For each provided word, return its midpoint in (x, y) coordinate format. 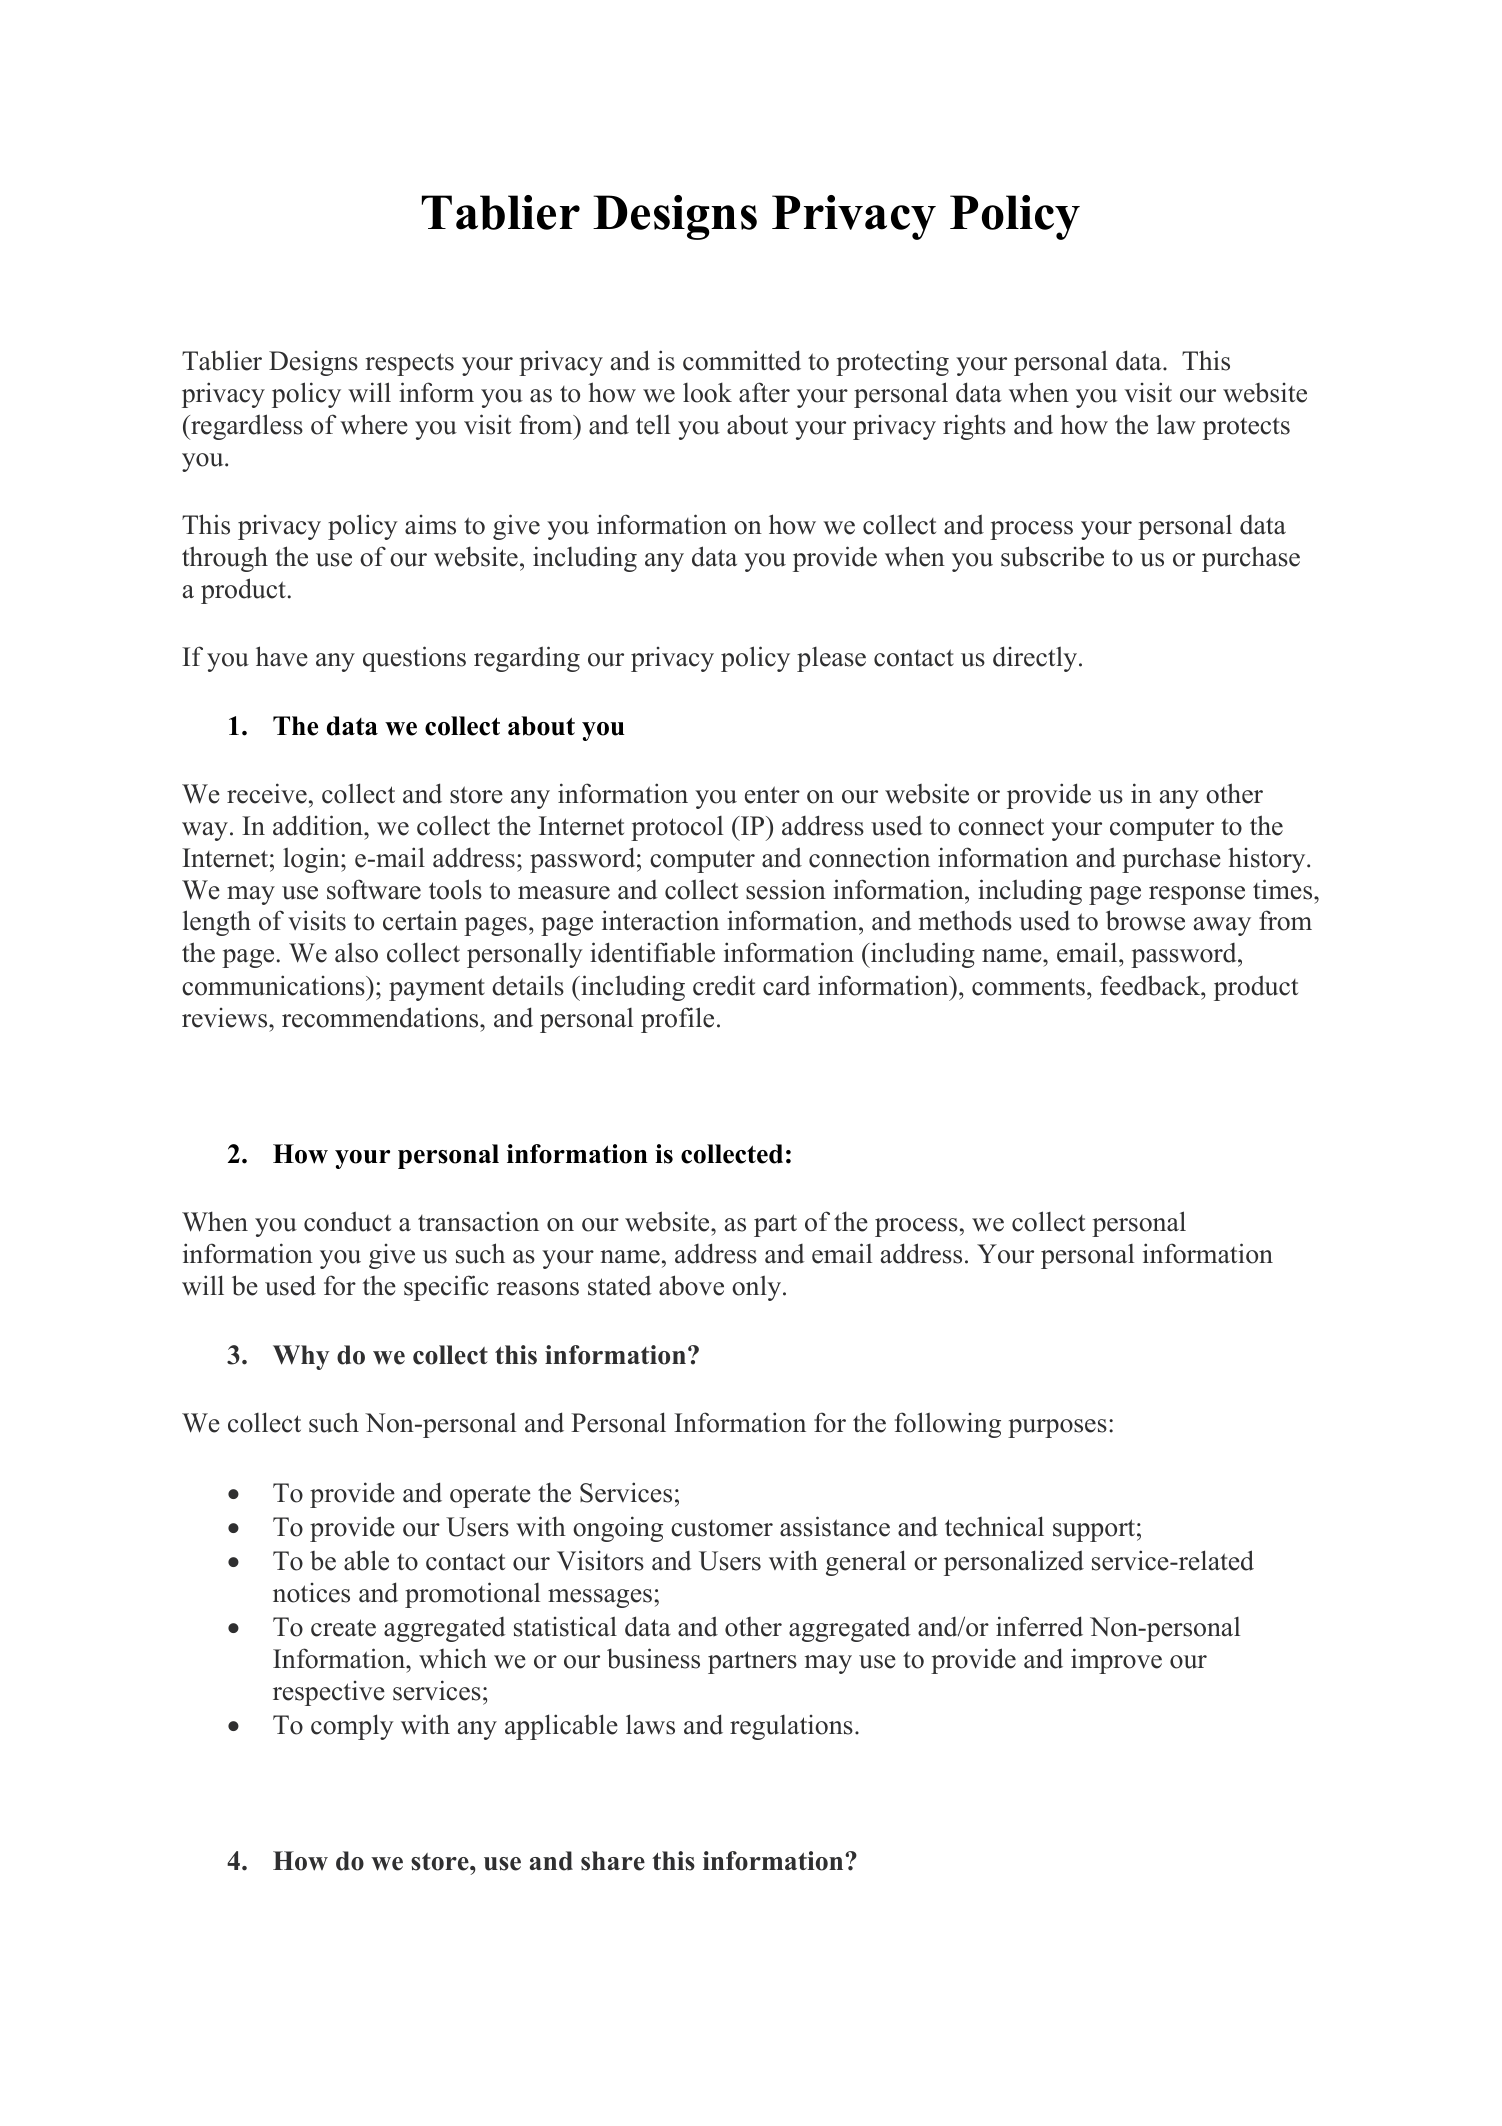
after (764, 392)
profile (677, 1020)
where (374, 424)
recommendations (381, 1017)
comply (352, 1727)
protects (1246, 428)
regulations (791, 1727)
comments (1028, 987)
